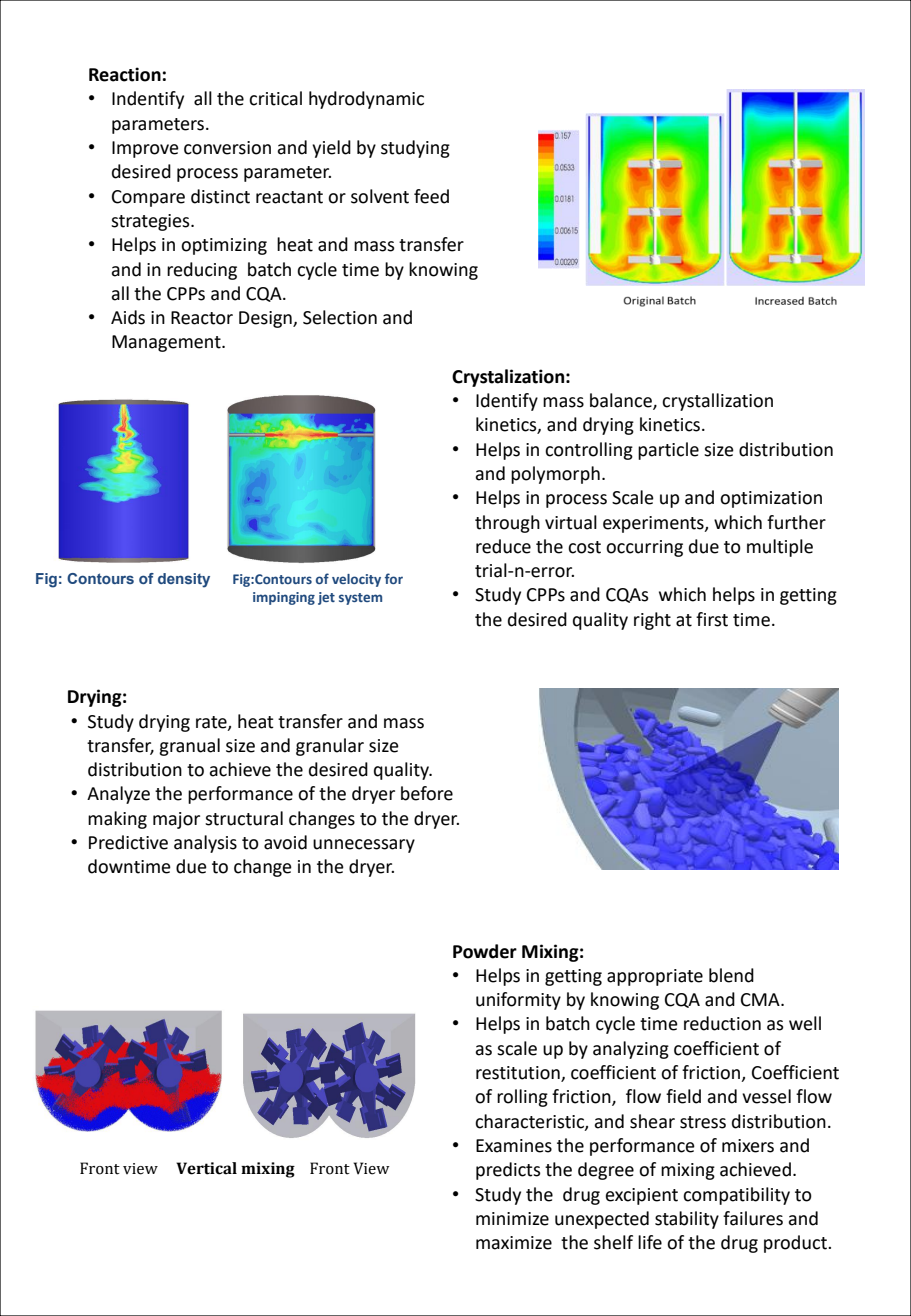  Describe the element at coordinates (206, 1168) in the screenshot. I see `Vertical` at that location.
